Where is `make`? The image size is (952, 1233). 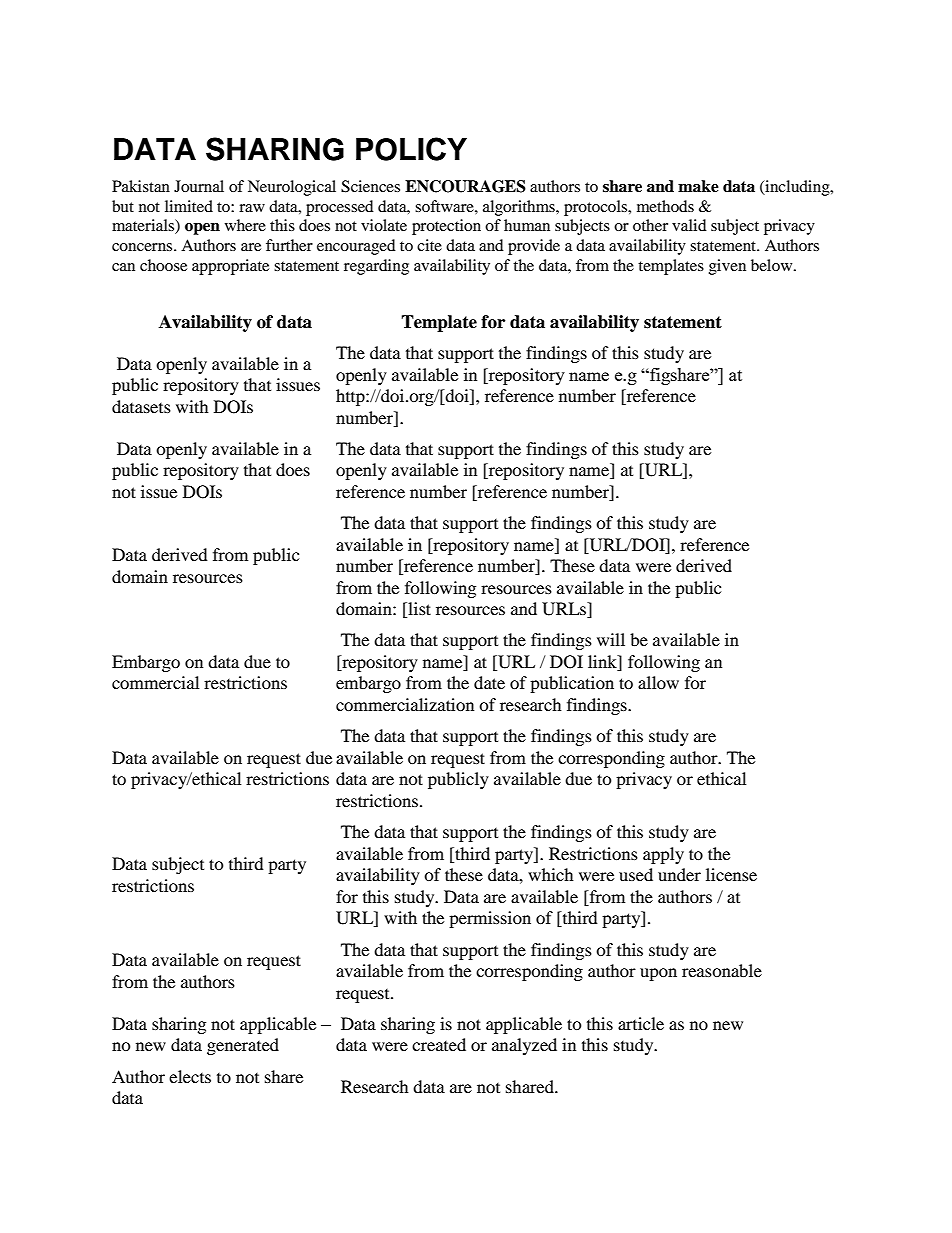
make is located at coordinates (698, 186).
